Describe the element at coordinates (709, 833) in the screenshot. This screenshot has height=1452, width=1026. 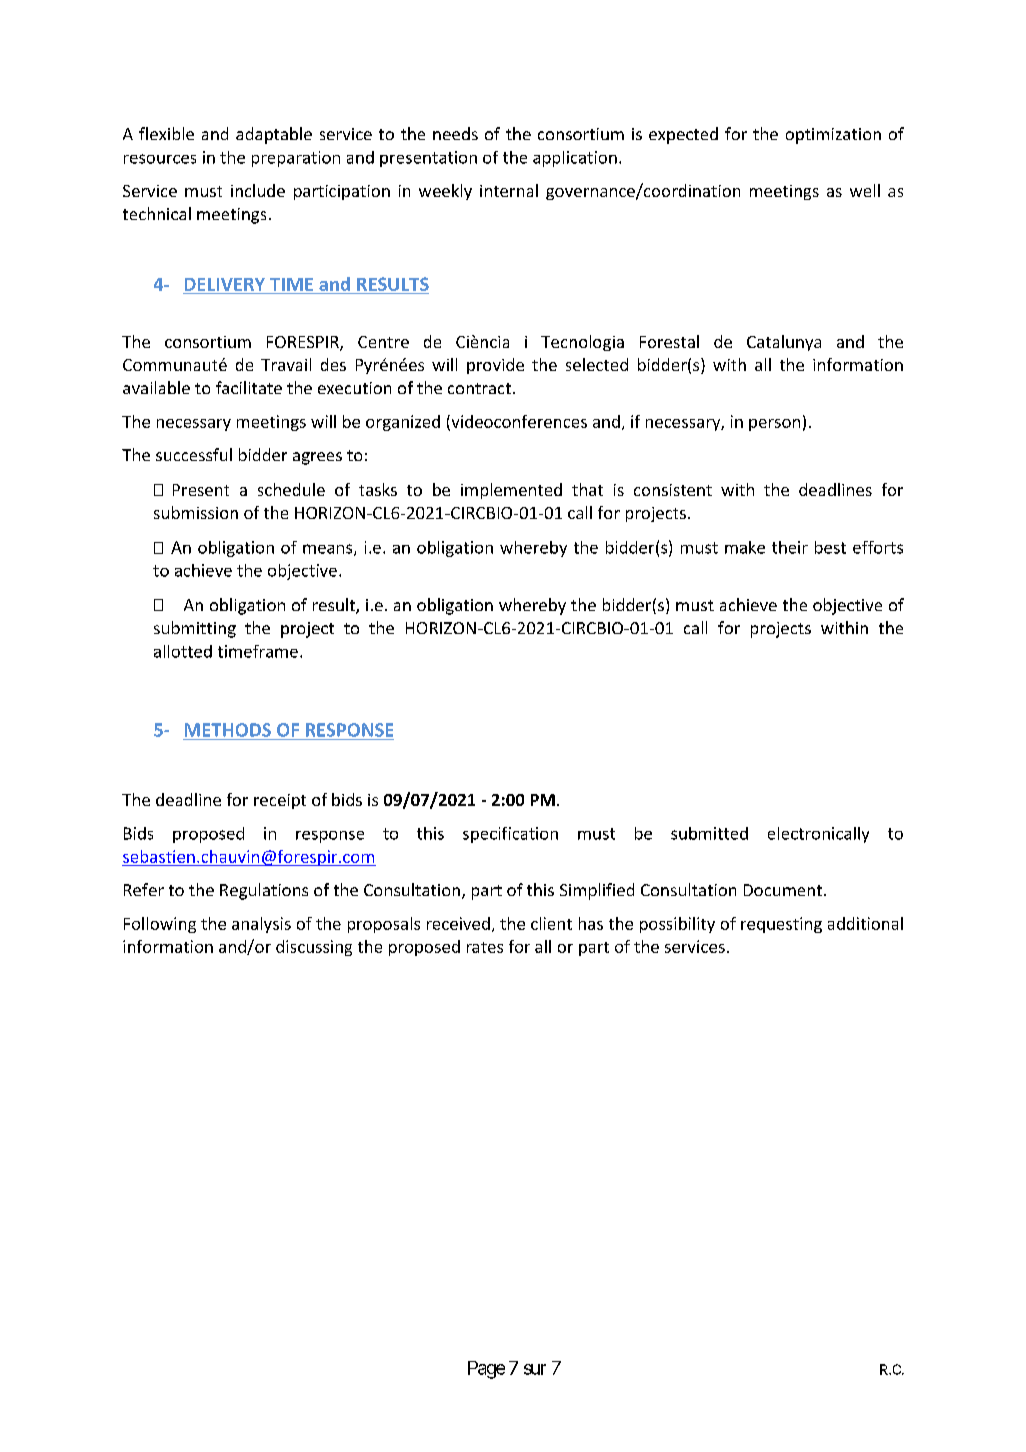
I see `submitted` at that location.
